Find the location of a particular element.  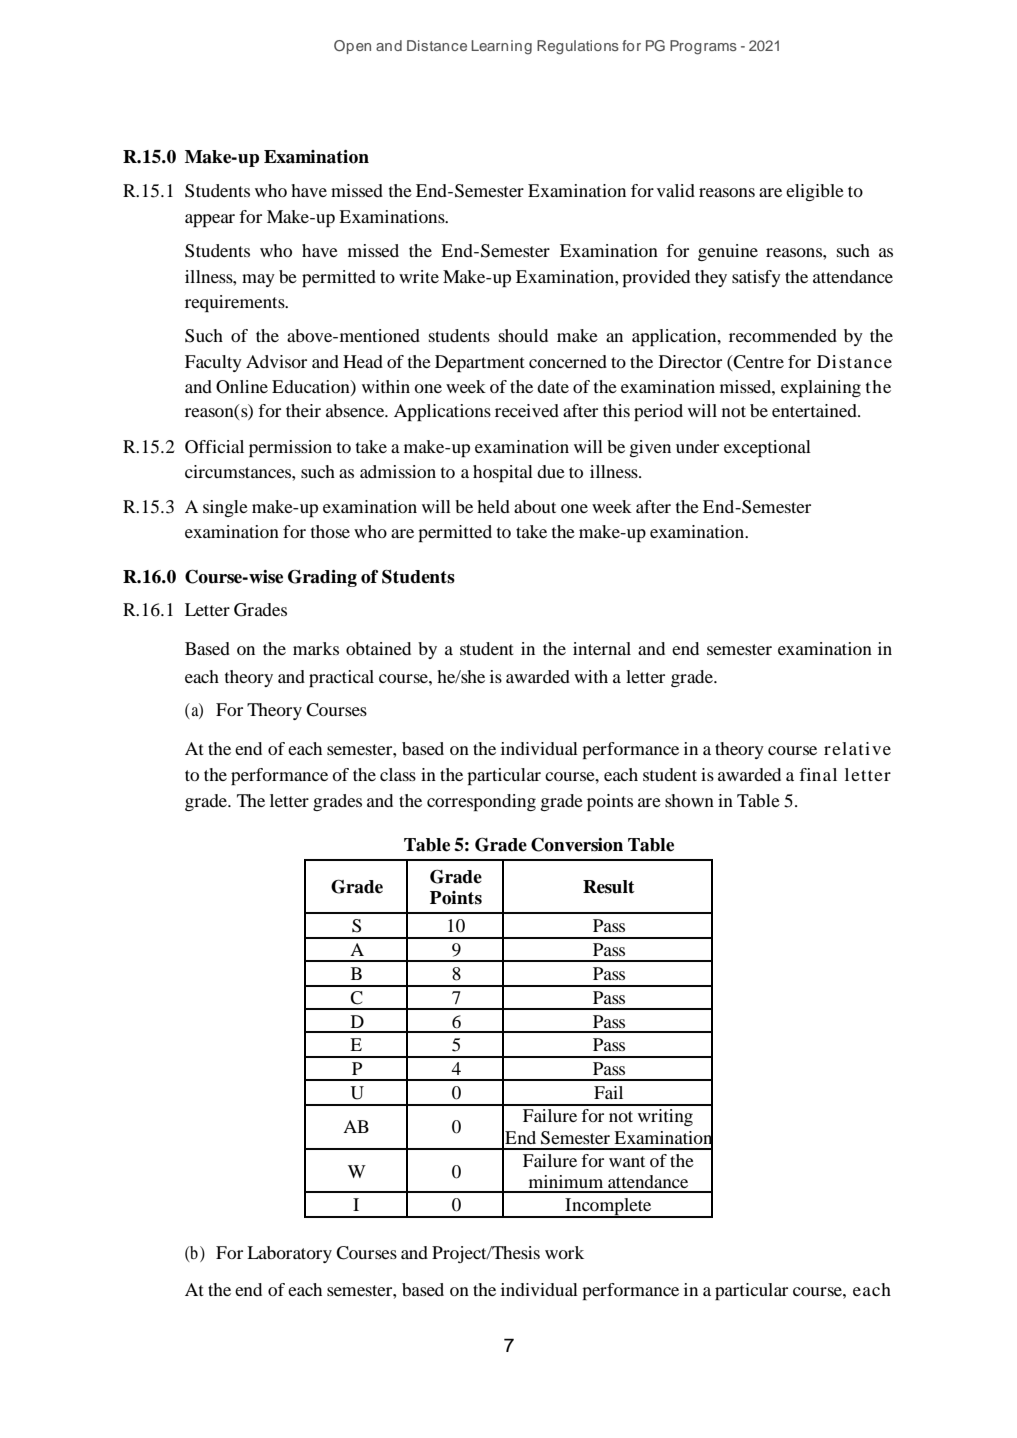

shown is located at coordinates (689, 800).
